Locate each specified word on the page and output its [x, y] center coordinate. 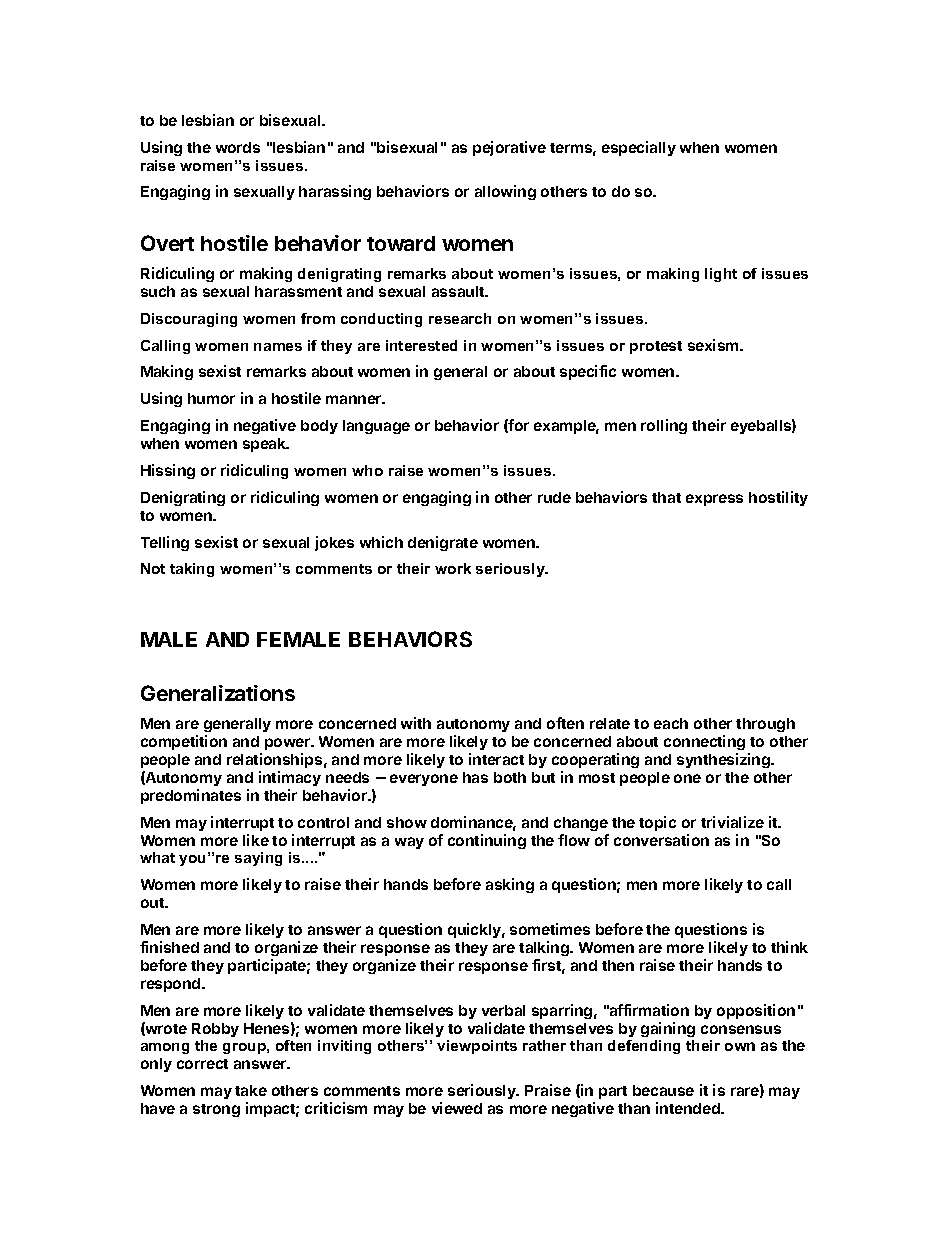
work [453, 568]
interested [421, 345]
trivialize [732, 822]
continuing [487, 841]
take [251, 1090]
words [238, 147]
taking [192, 570]
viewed [457, 1108]
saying [258, 859]
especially [639, 148]
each [671, 723]
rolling [664, 426]
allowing [505, 192]
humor [211, 398]
